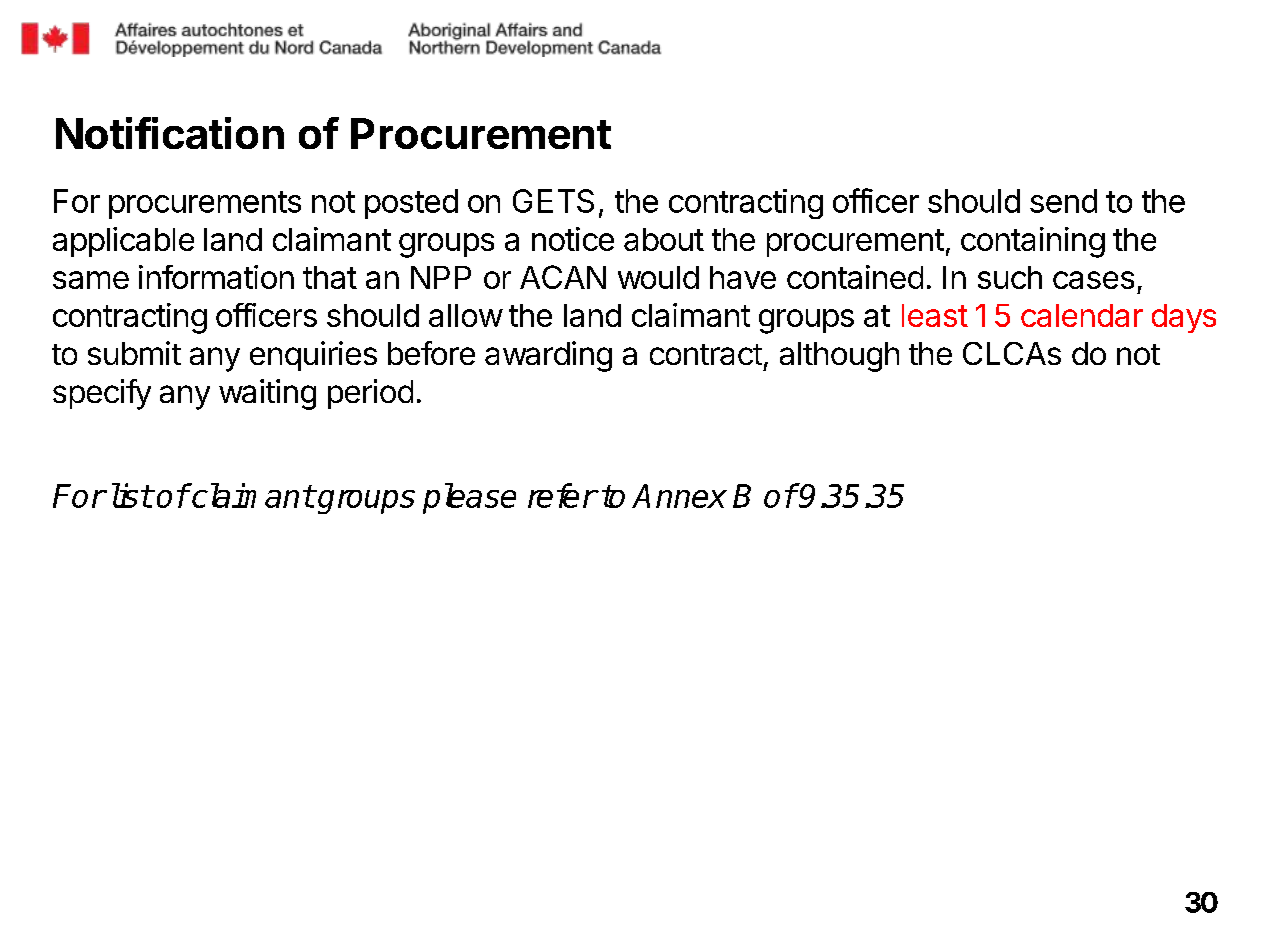 The image size is (1270, 952). I want to click on least, so click(935, 315).
